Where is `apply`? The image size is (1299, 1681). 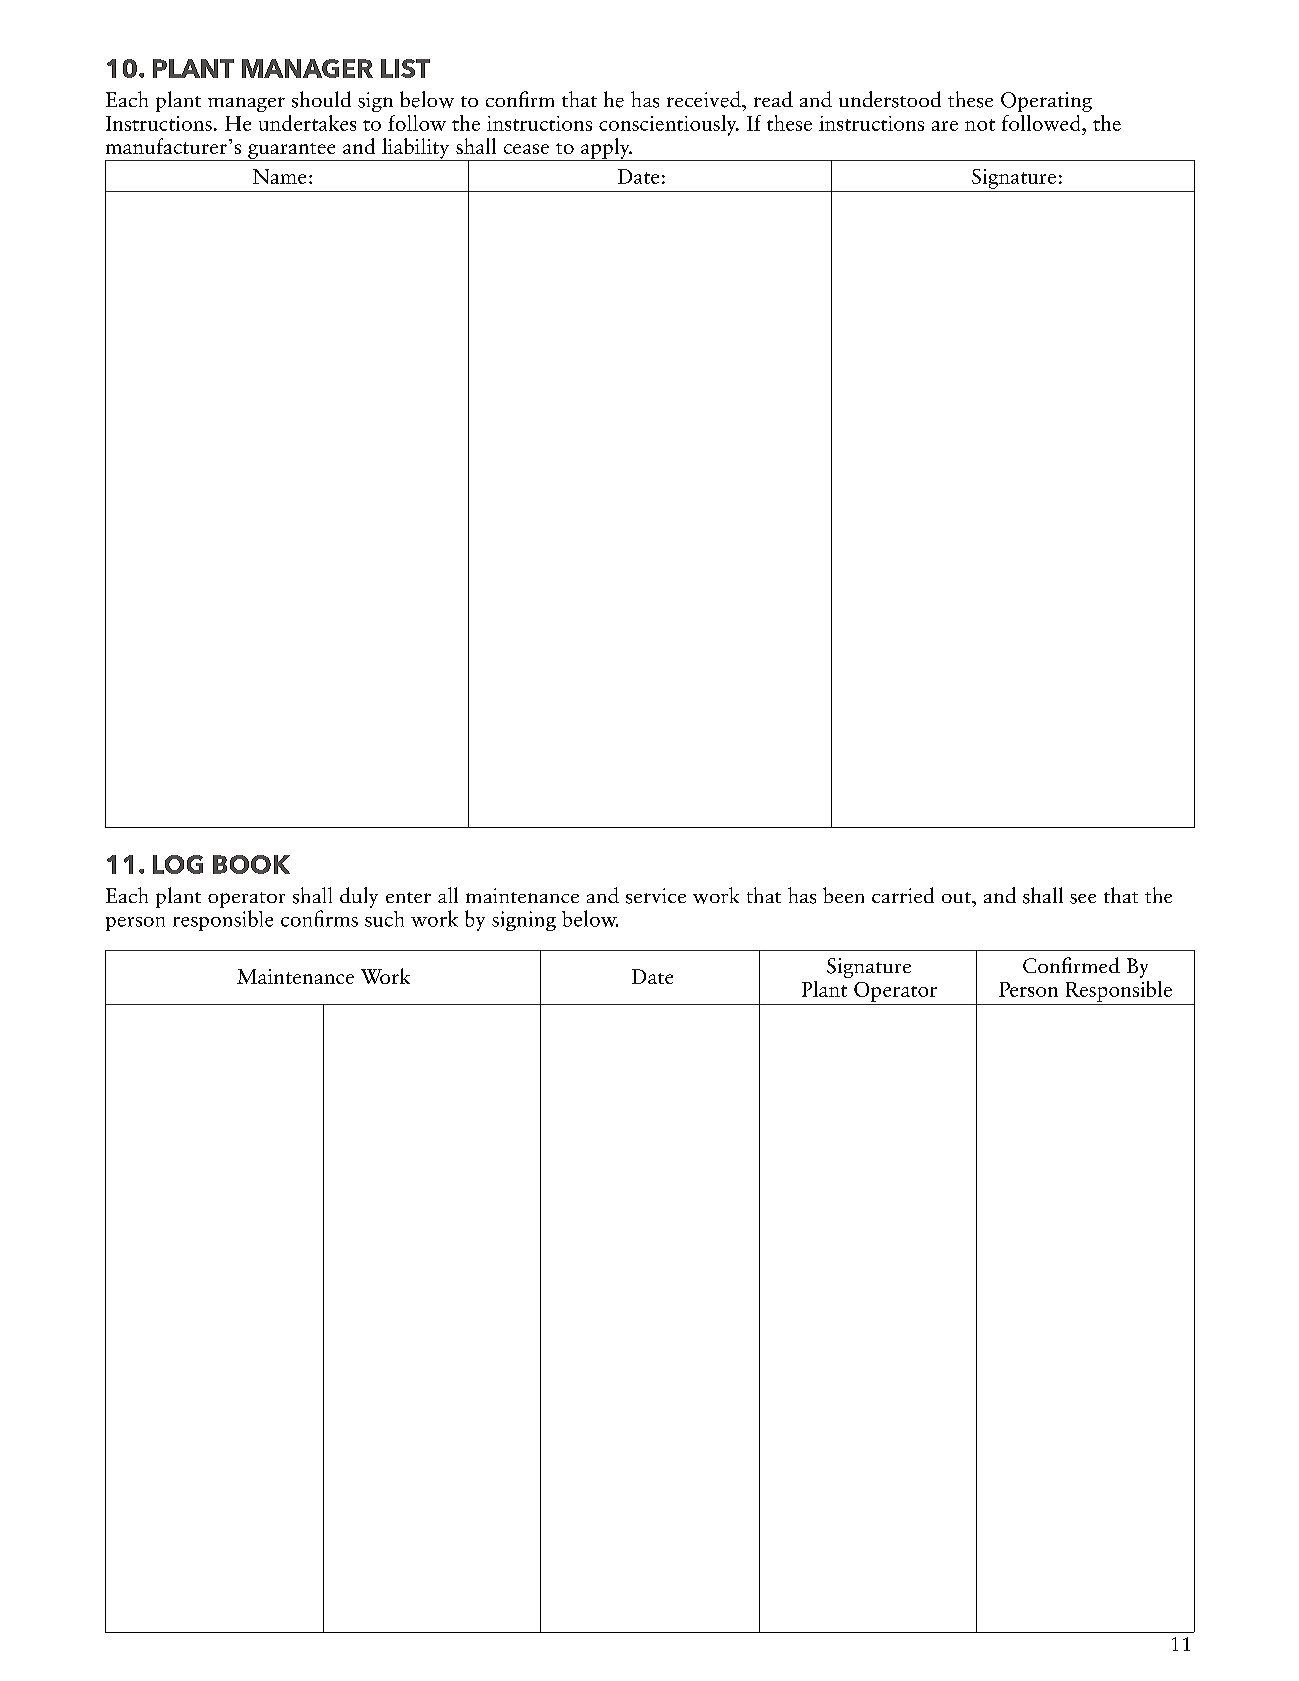
apply is located at coordinates (605, 149).
